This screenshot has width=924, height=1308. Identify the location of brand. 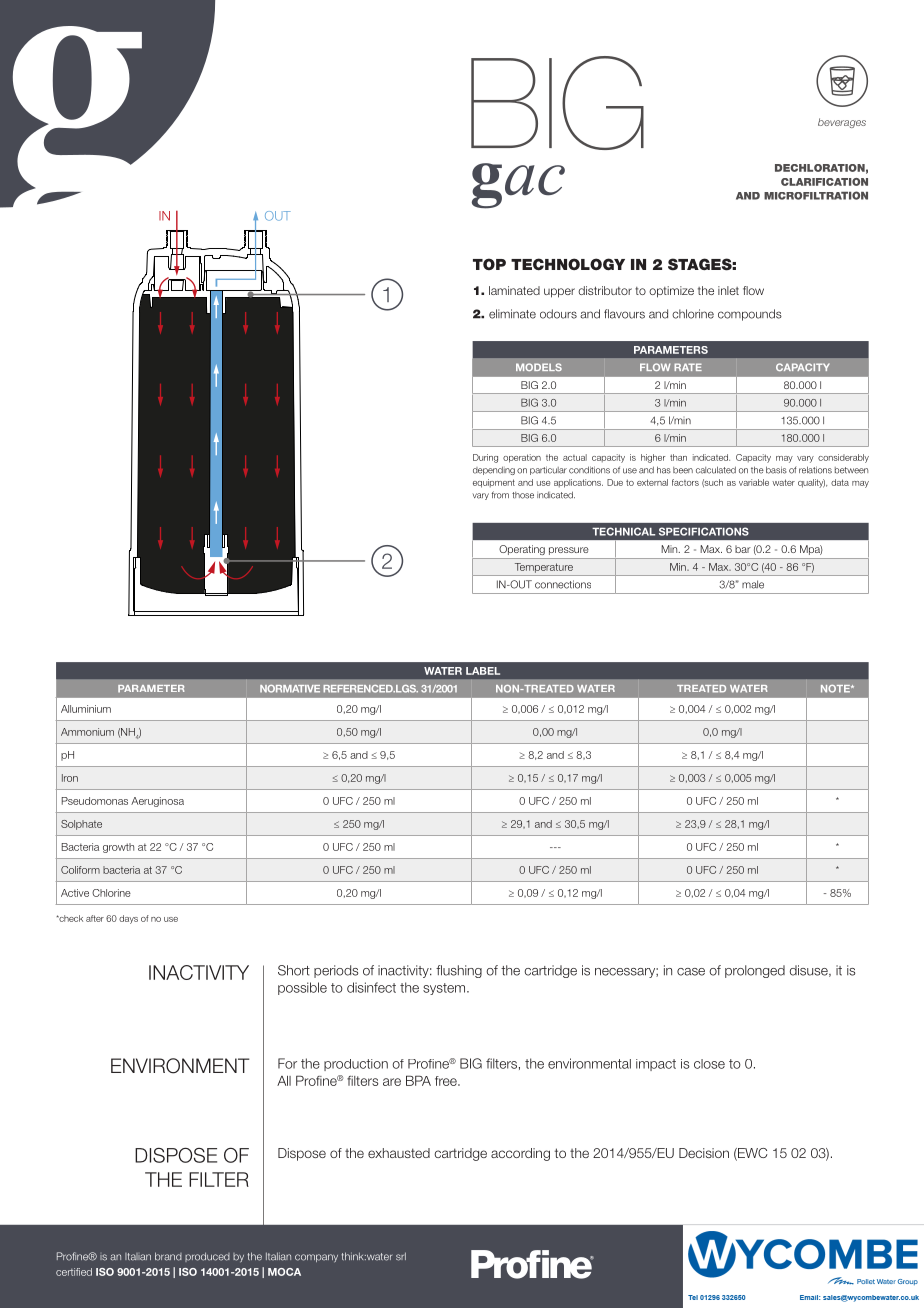
(168, 1256).
